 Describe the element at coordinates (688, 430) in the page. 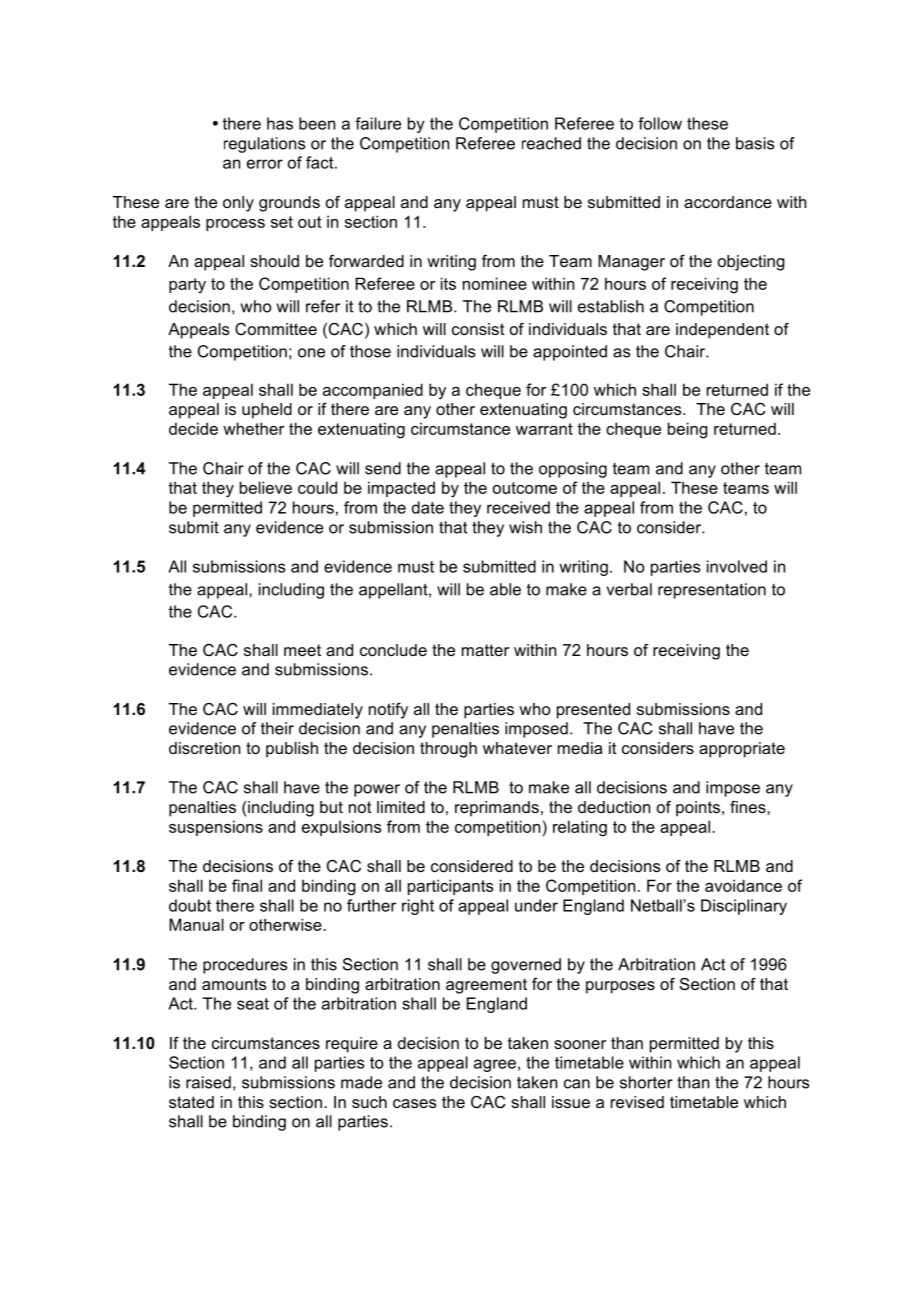

I see `being` at that location.
